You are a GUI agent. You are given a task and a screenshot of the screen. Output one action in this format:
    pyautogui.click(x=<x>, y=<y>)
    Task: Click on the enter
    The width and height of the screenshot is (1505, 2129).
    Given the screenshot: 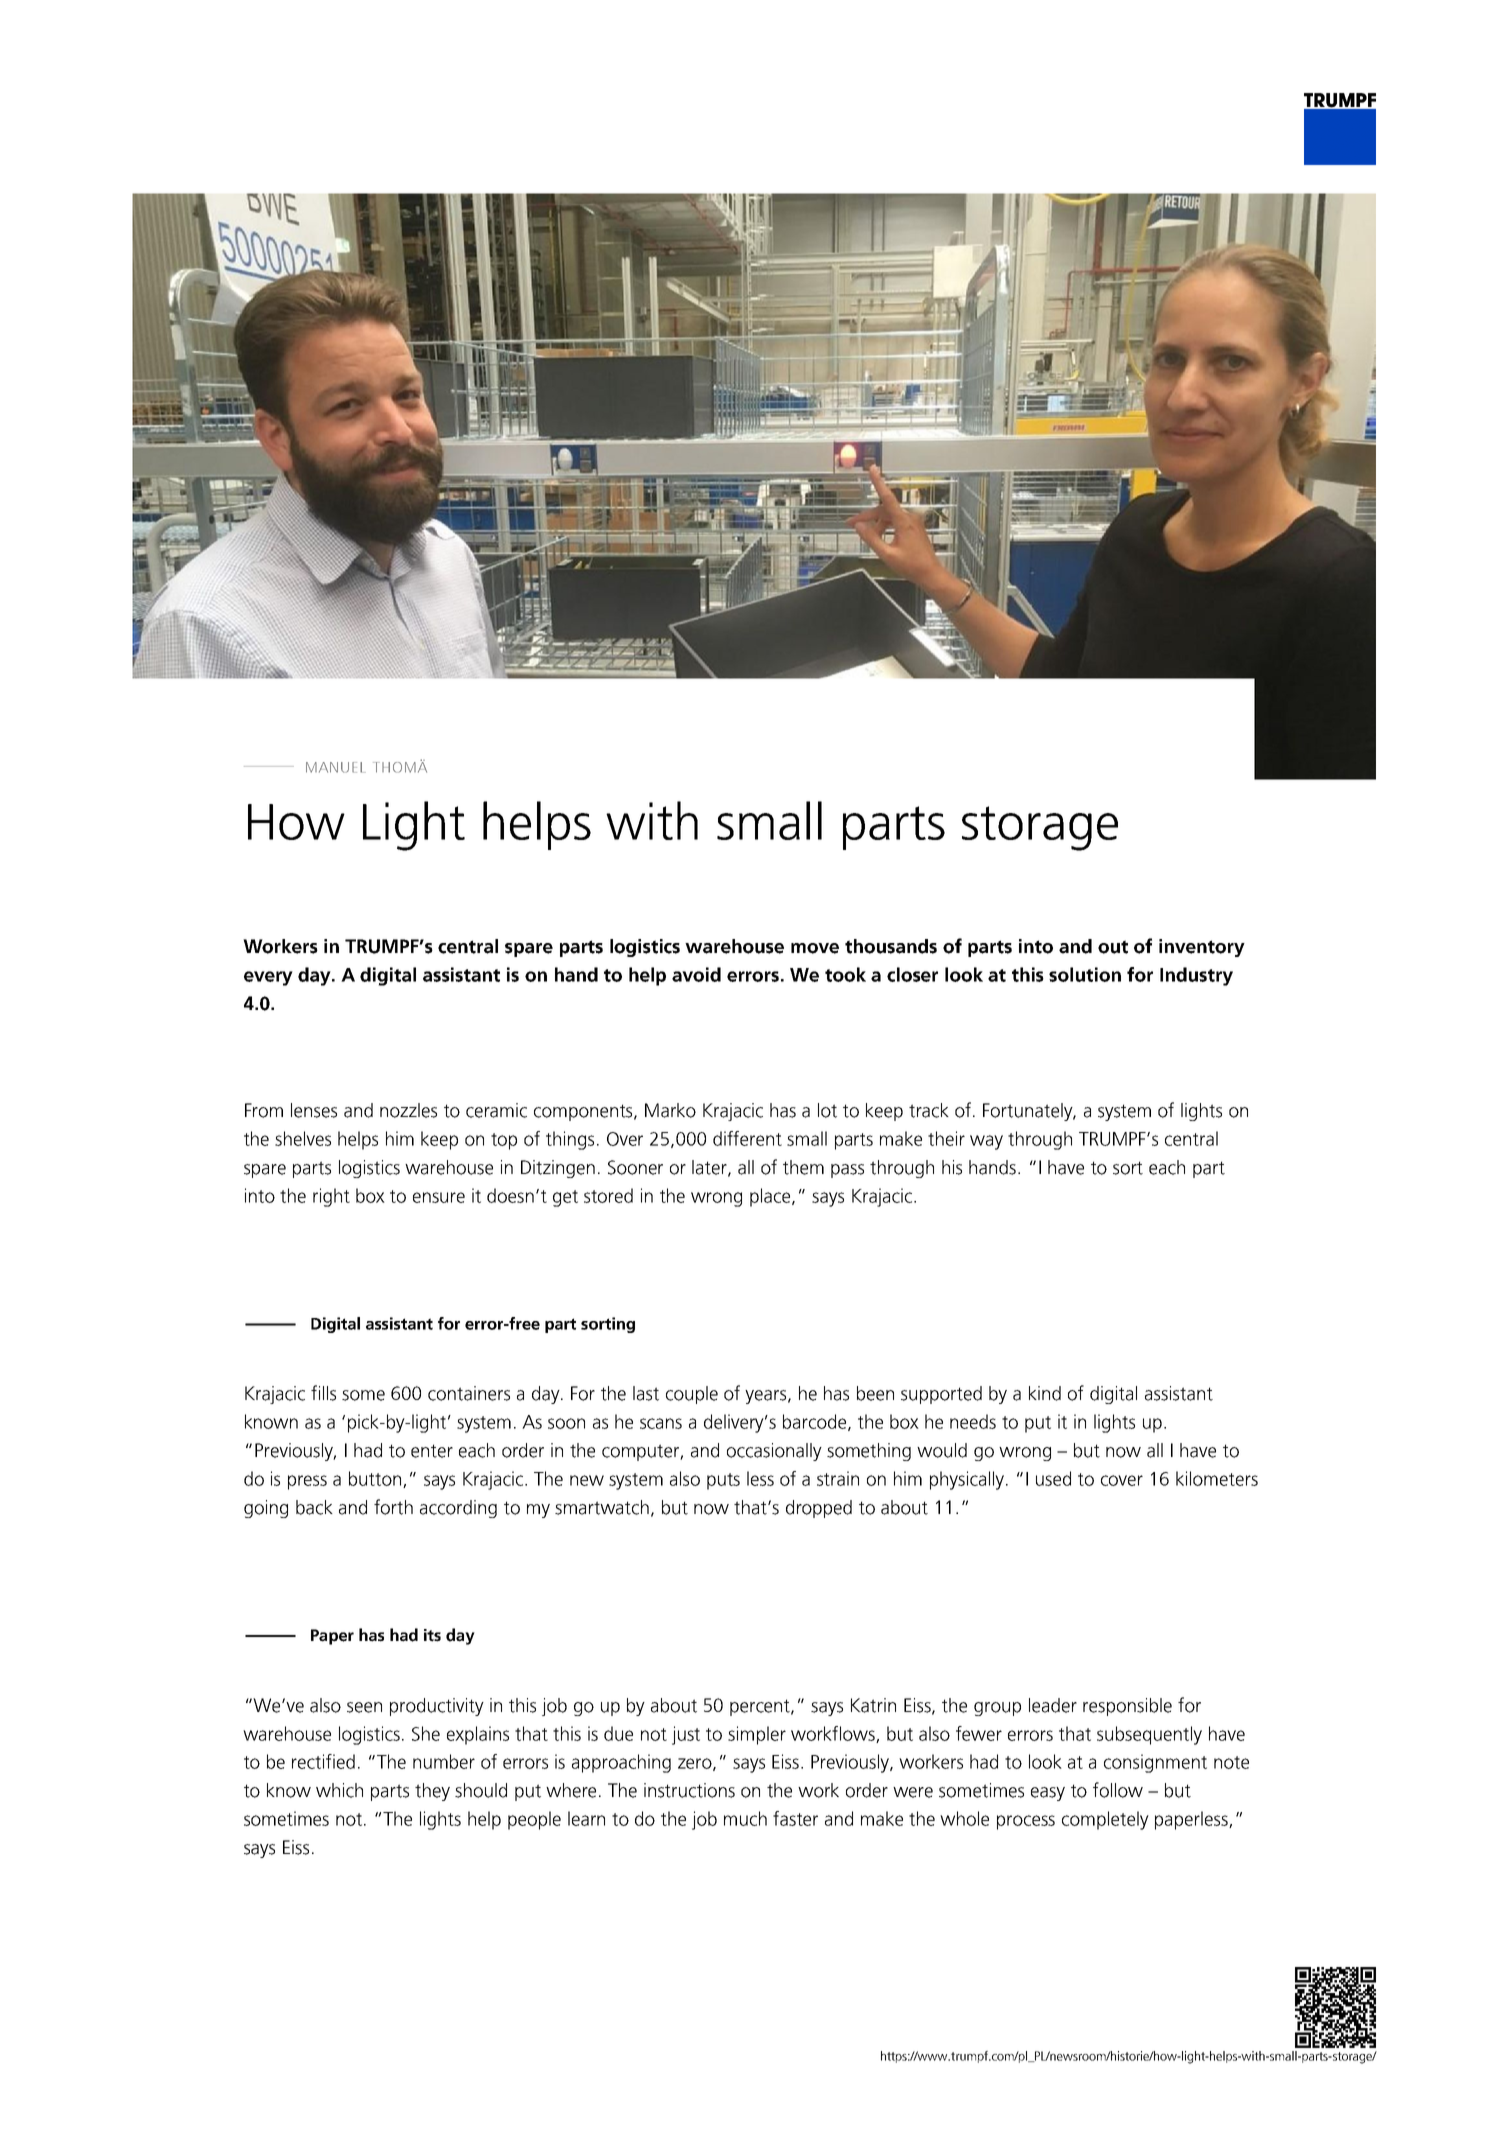 What is the action you would take?
    pyautogui.click(x=432, y=1451)
